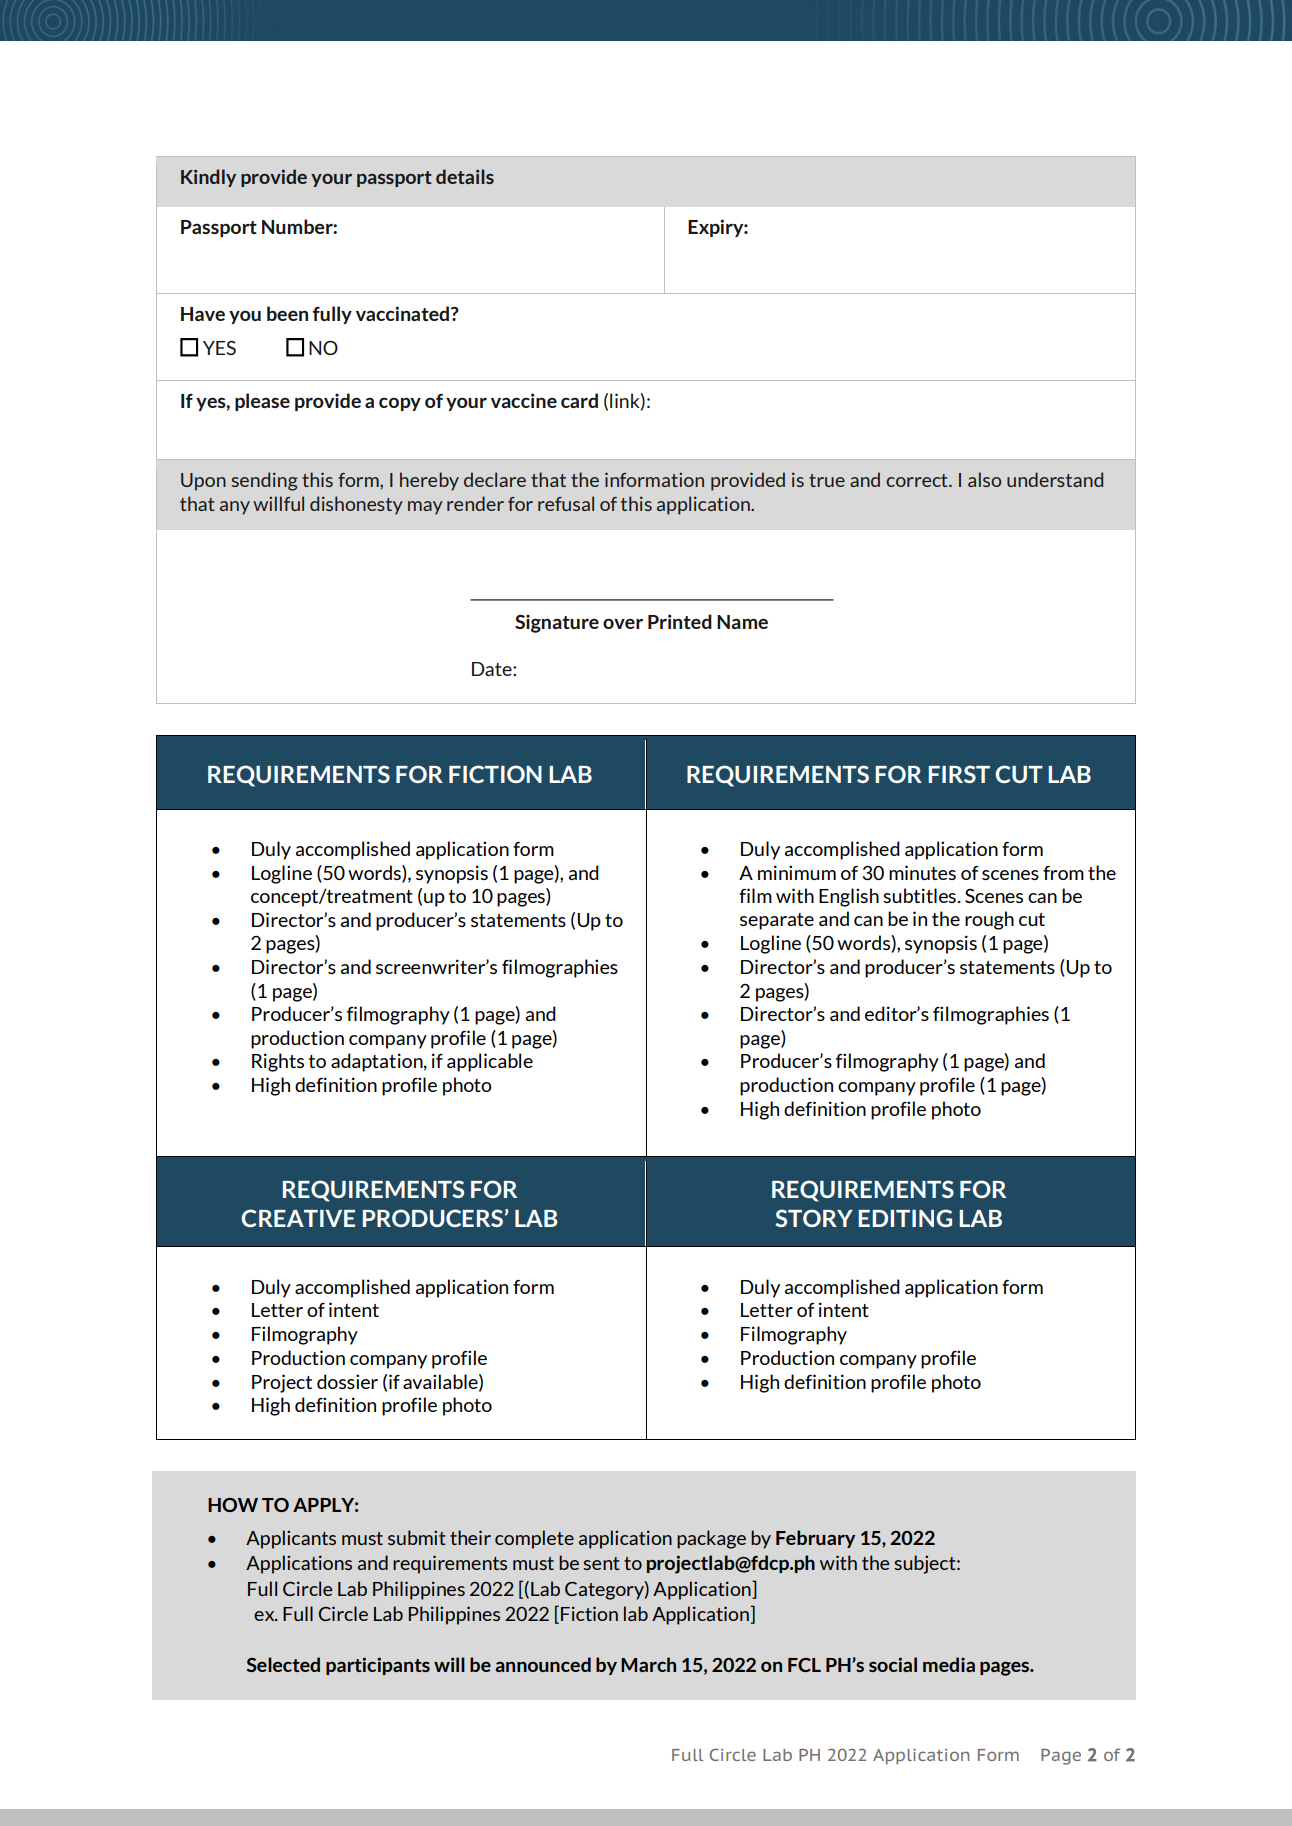 This page has height=1826, width=1292. What do you see at coordinates (648, 1664) in the page?
I see `March` at bounding box center [648, 1664].
